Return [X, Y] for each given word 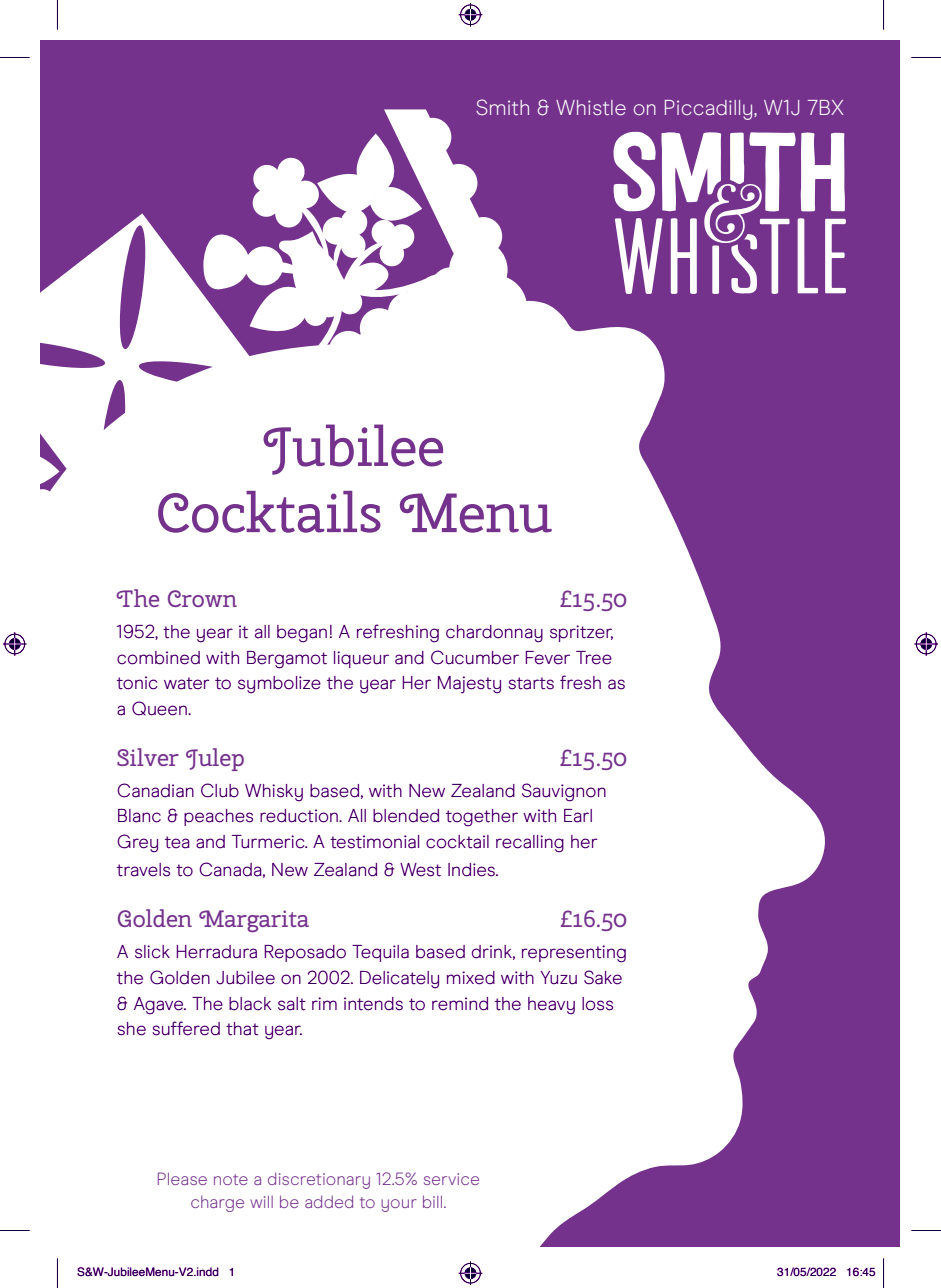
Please [182, 1178]
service [451, 1179]
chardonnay [494, 634]
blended [406, 816]
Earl [578, 816]
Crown [202, 598]
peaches [218, 817]
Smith [502, 107]
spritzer [581, 633]
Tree [594, 658]
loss [597, 1004]
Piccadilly [710, 110]
